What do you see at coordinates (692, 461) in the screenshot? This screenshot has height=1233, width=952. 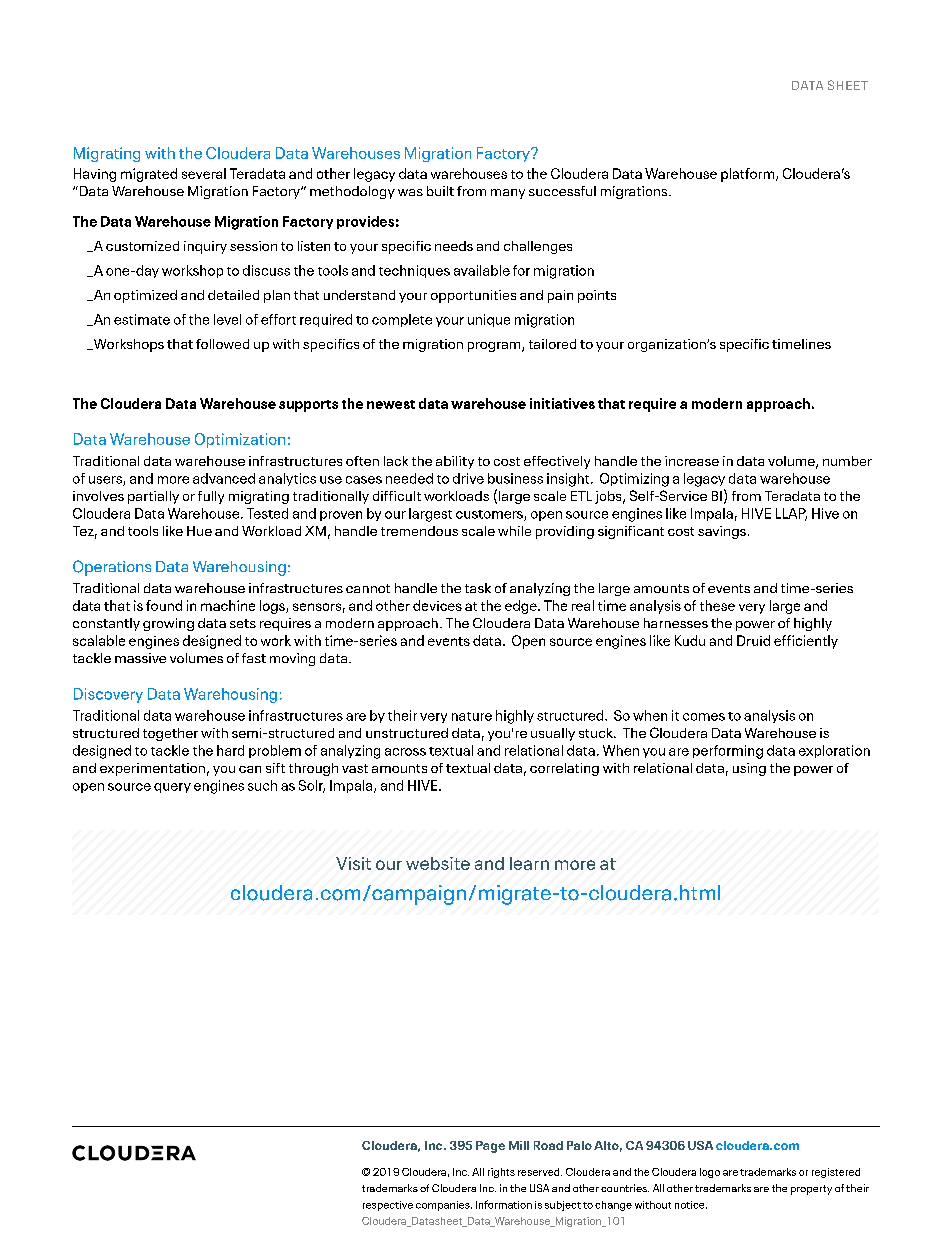 I see `increase` at bounding box center [692, 461].
